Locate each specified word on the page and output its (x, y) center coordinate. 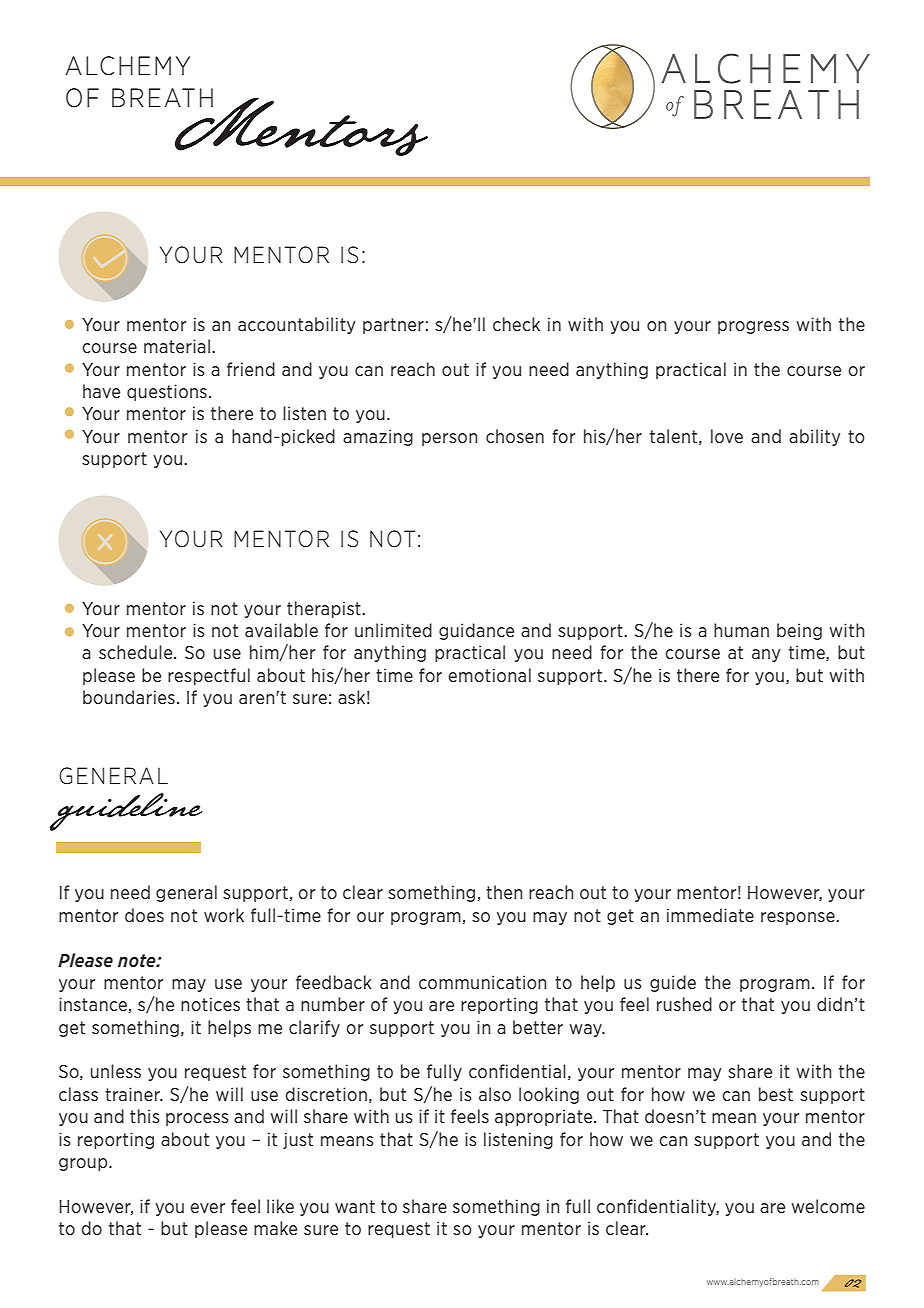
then (504, 892)
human (741, 630)
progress (753, 327)
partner (393, 326)
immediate (710, 915)
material (177, 346)
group (84, 1164)
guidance (476, 631)
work (224, 915)
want (355, 1206)
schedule (137, 652)
